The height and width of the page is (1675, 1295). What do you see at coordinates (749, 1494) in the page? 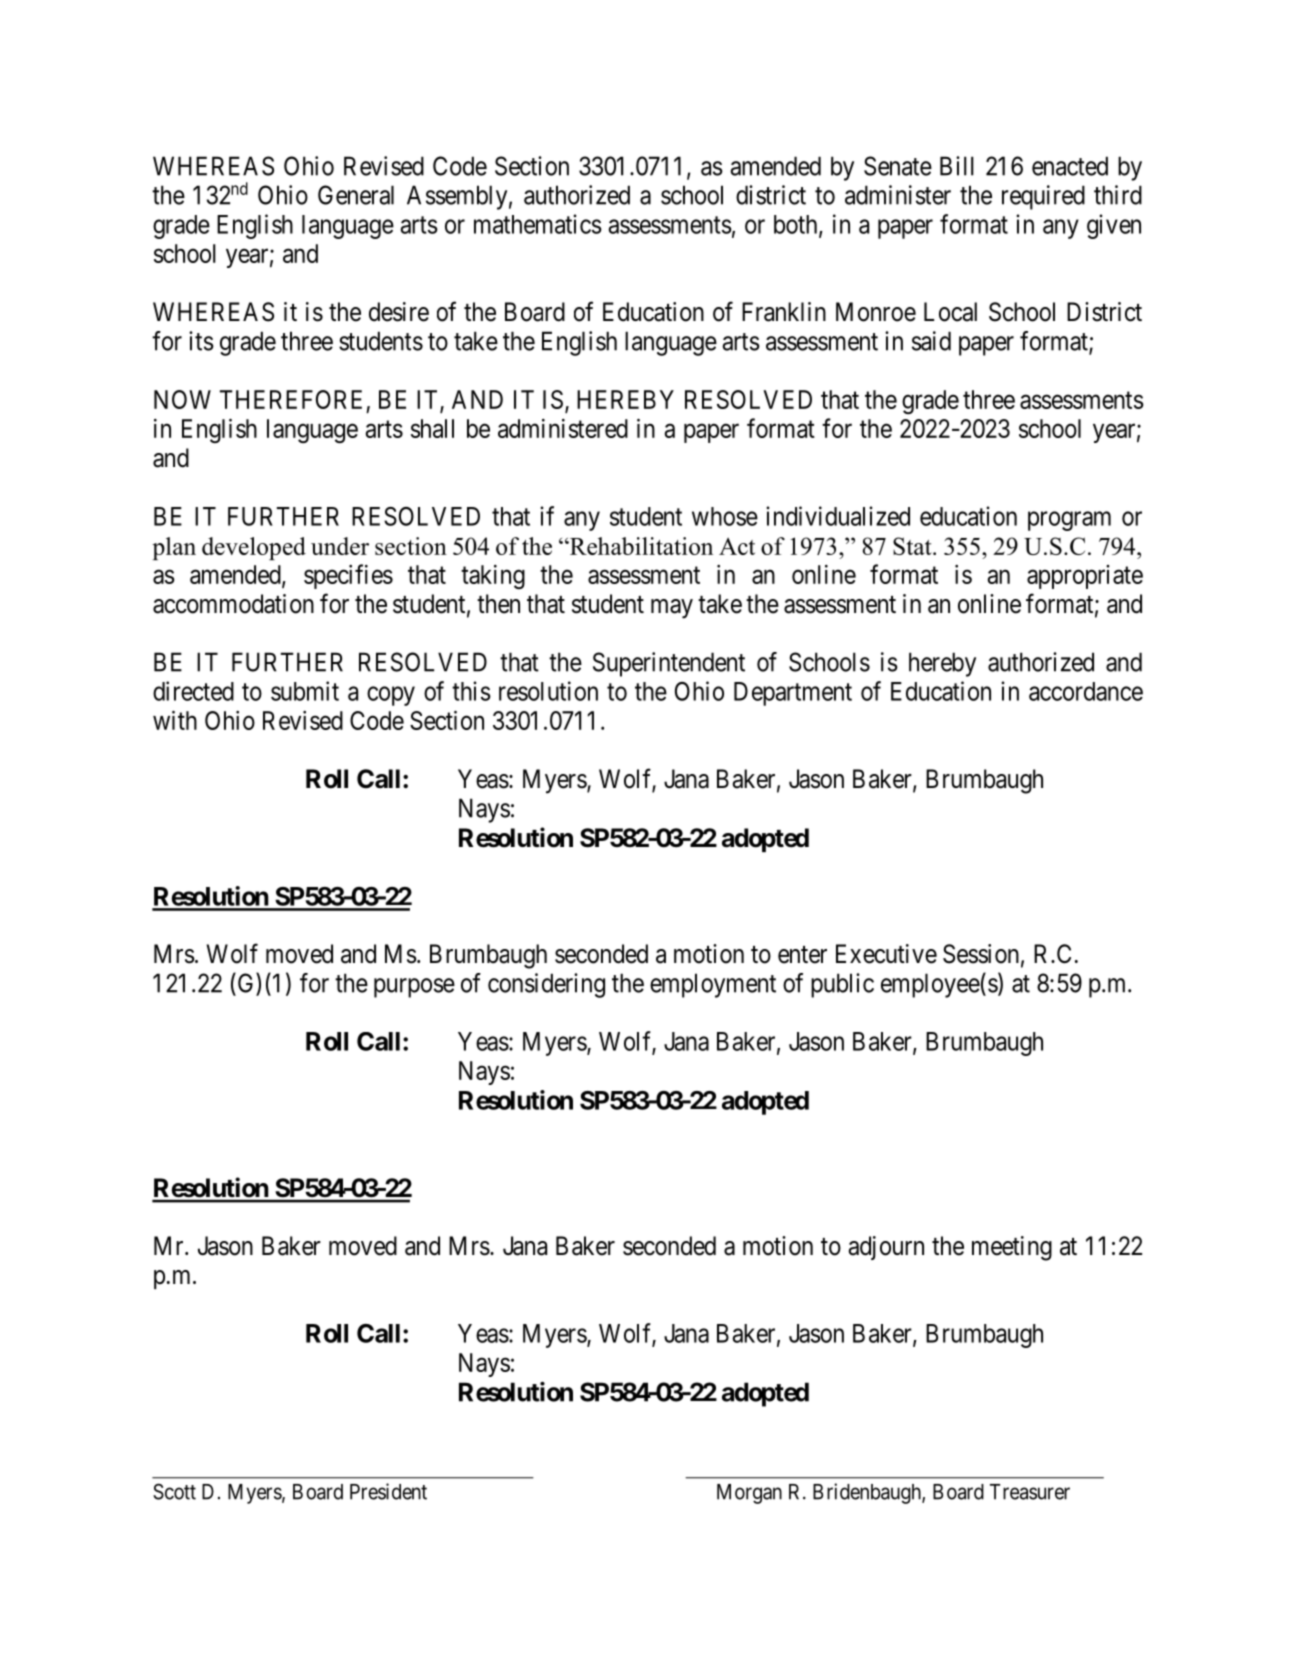
I see `Morgan` at bounding box center [749, 1494].
